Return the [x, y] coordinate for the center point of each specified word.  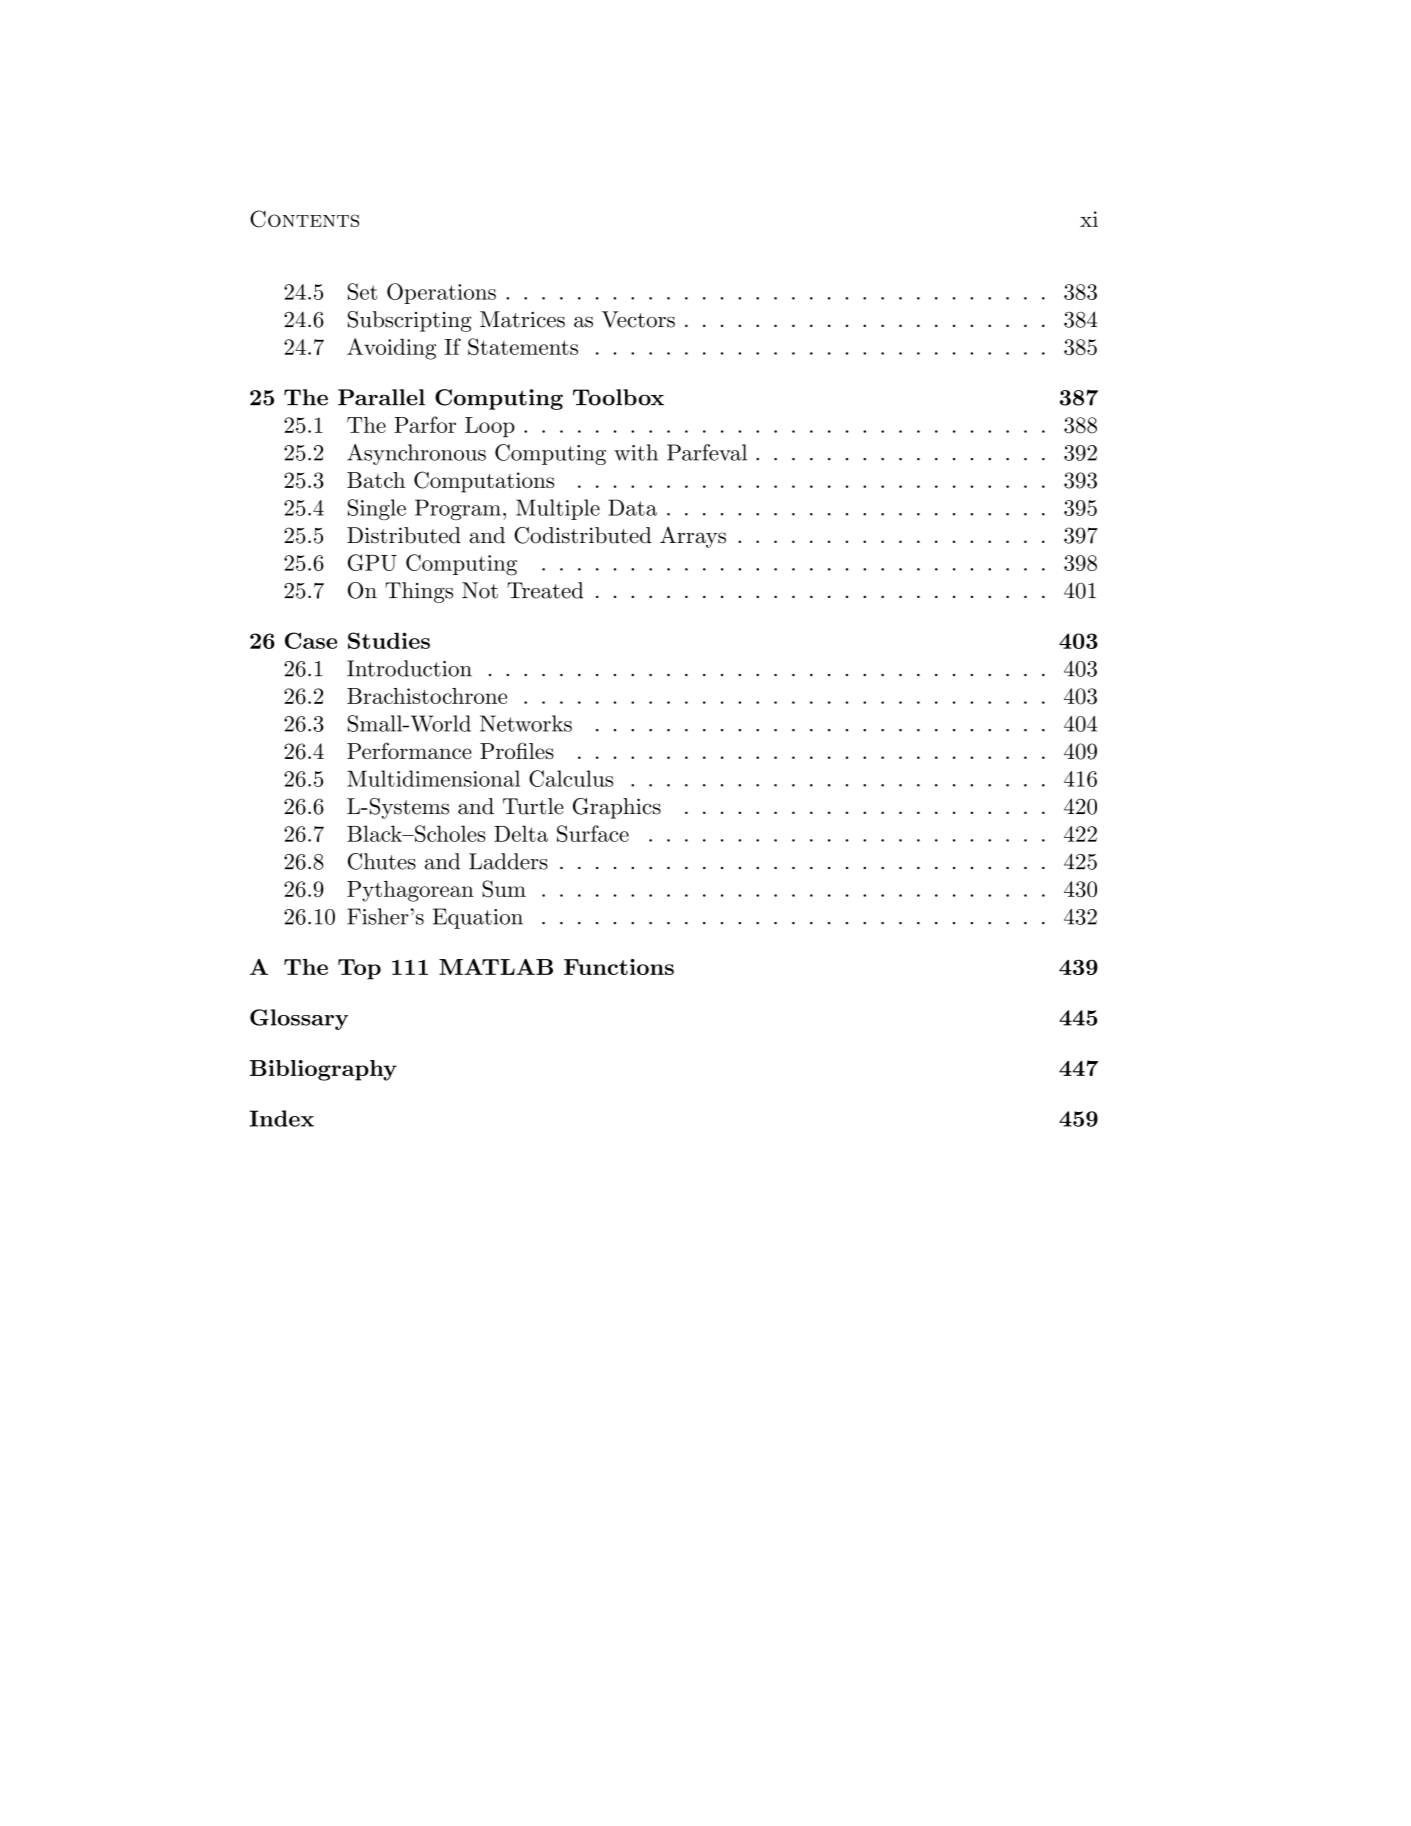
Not [480, 590]
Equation [478, 918]
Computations [484, 482]
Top [359, 969]
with [636, 452]
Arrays [693, 537]
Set [362, 291]
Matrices [522, 319]
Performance [409, 750]
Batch [376, 480]
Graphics [617, 808]
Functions [619, 967]
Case [311, 640]
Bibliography [323, 1070]
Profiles [517, 750]
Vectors [638, 319]
